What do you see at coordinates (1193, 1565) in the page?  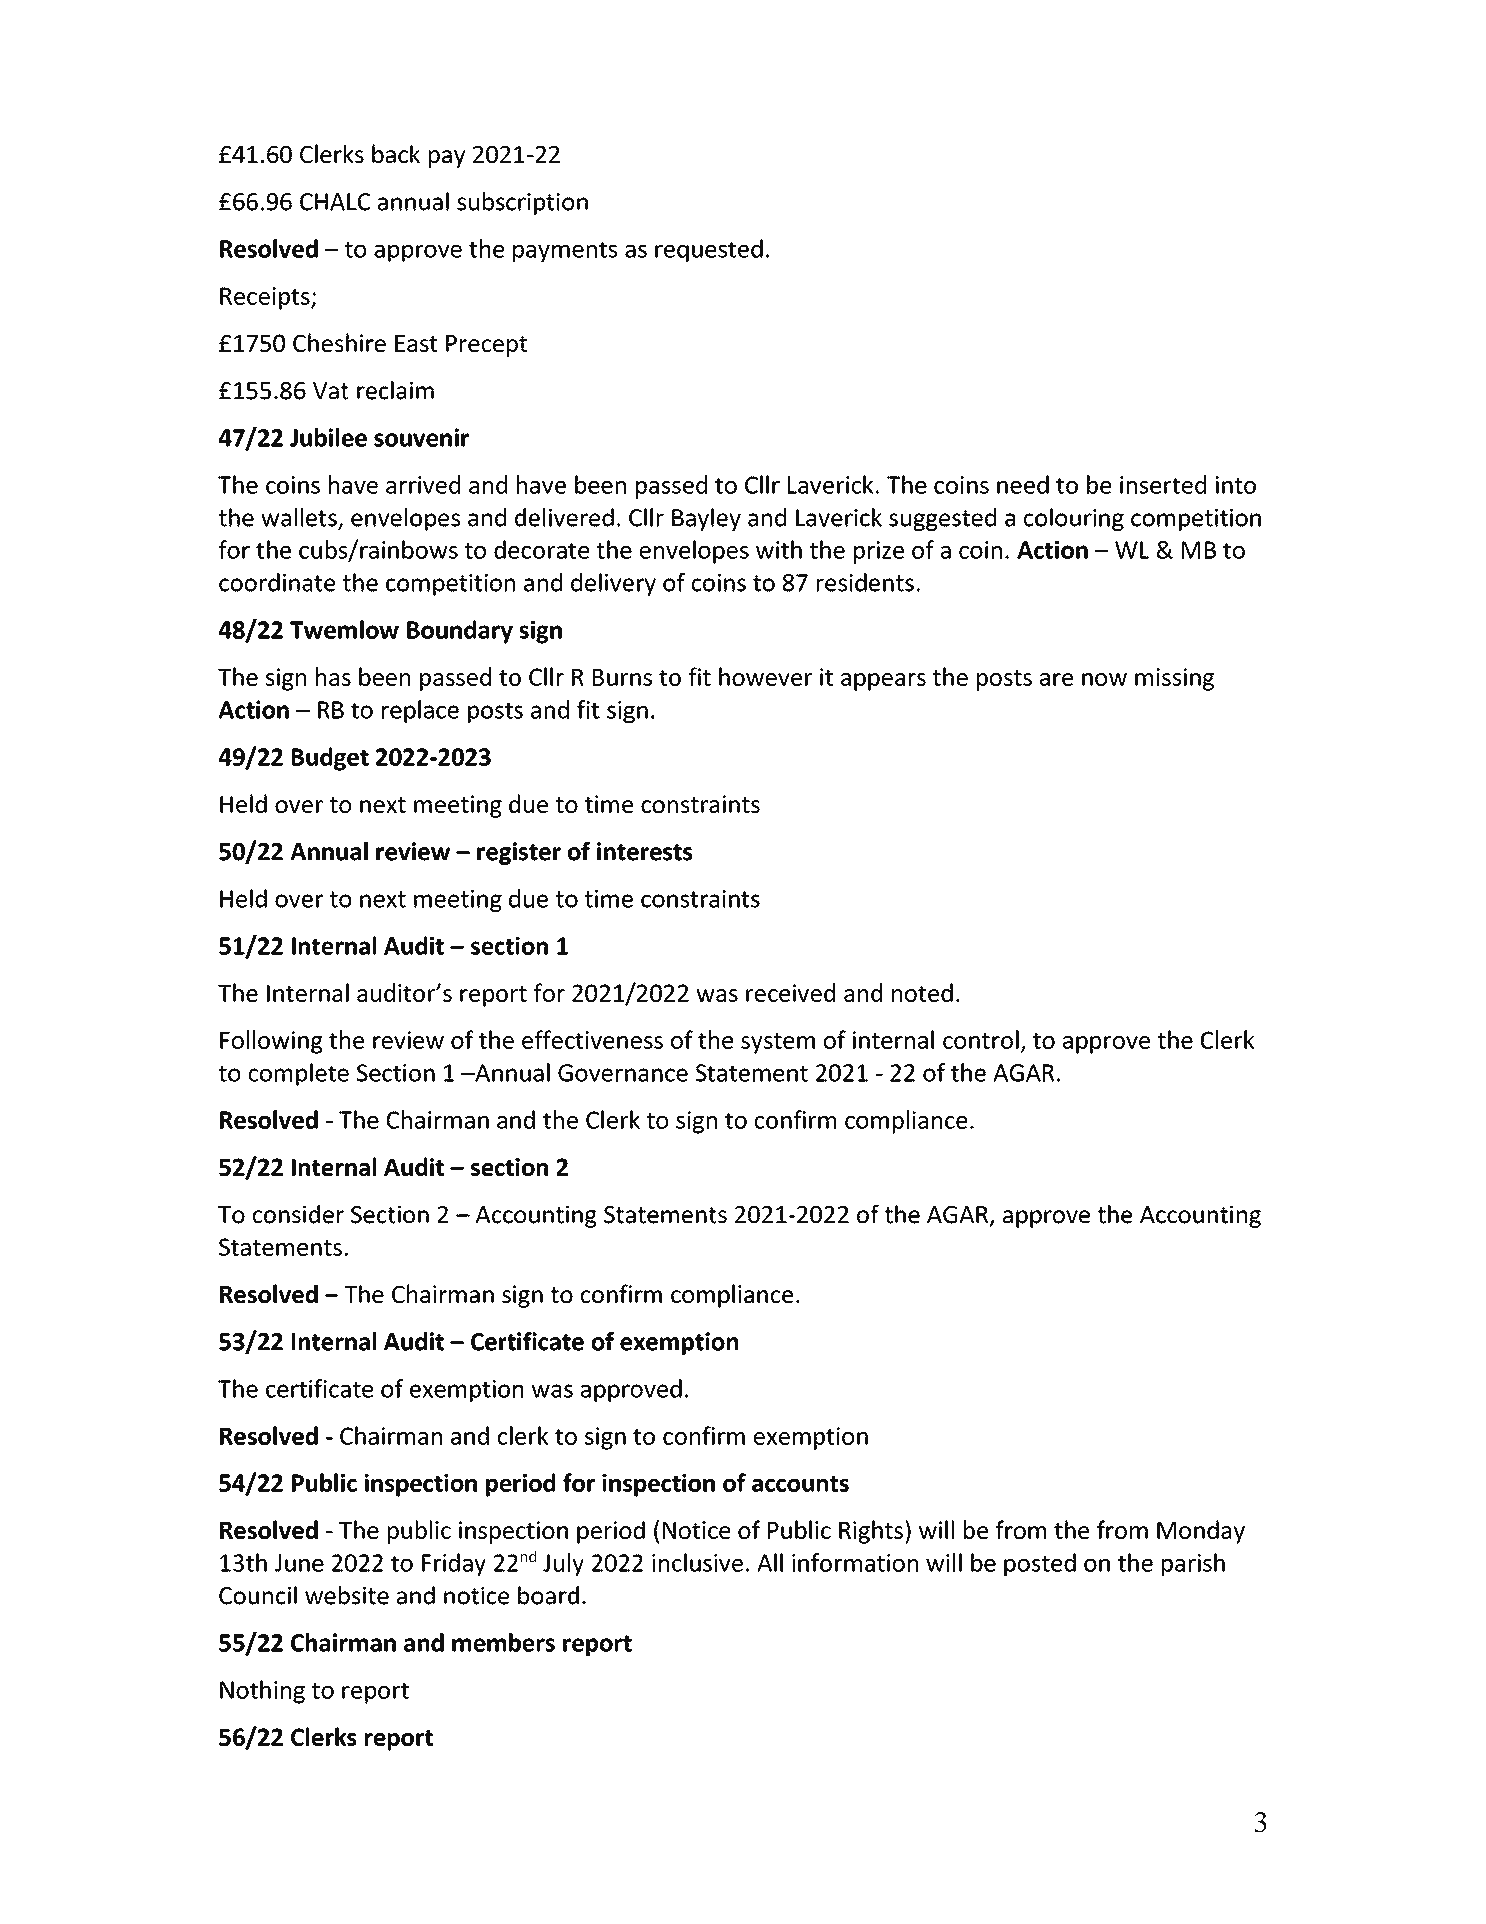 I see `parish` at bounding box center [1193, 1565].
